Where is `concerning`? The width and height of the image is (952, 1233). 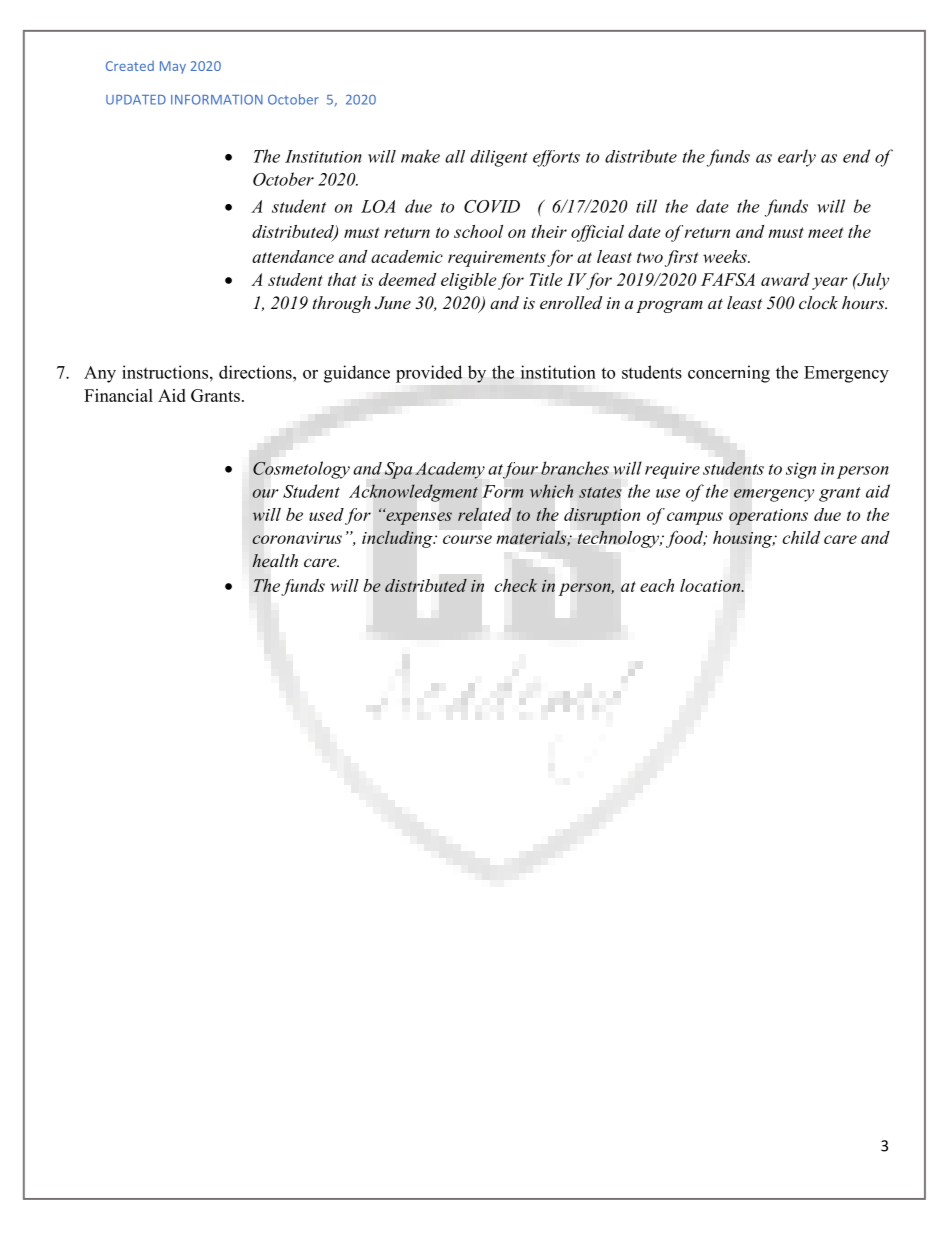
concerning is located at coordinates (729, 374).
